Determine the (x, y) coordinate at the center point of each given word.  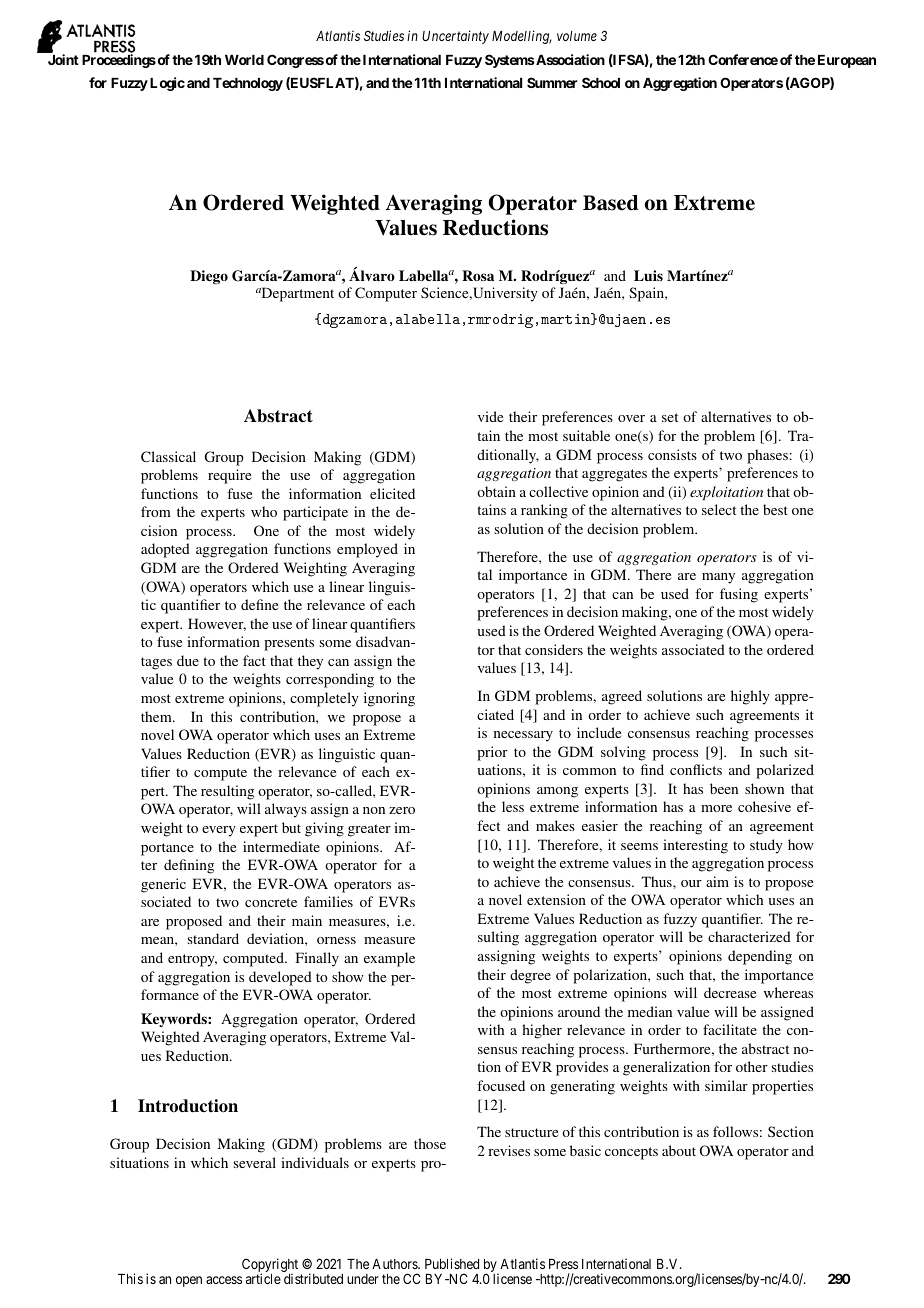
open (189, 1281)
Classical (168, 456)
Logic (167, 84)
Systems (510, 61)
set (670, 417)
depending (760, 957)
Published (452, 1263)
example (389, 959)
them (157, 716)
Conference (743, 59)
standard (213, 938)
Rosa (478, 275)
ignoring (389, 699)
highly (750, 697)
